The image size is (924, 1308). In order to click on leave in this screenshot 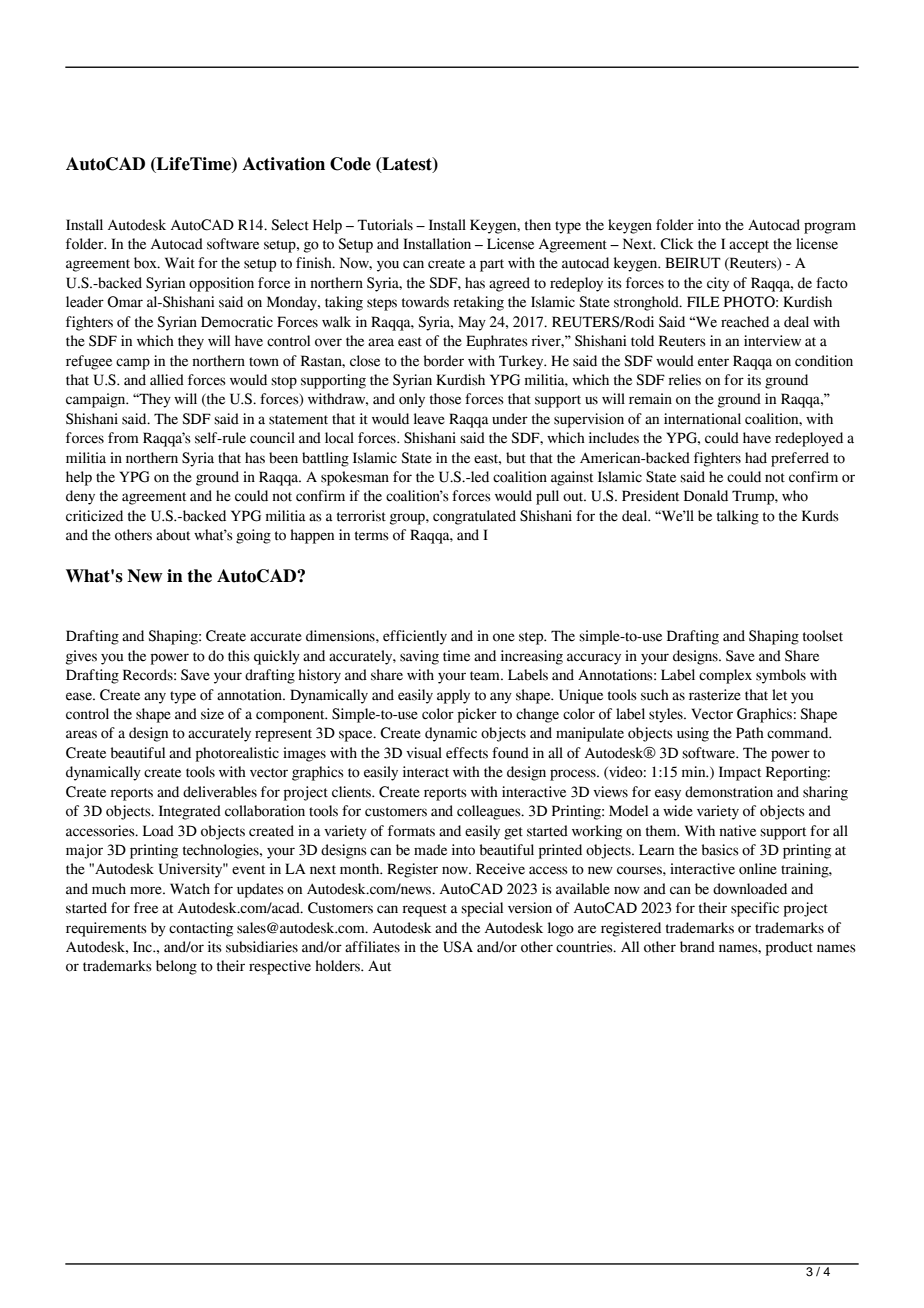, I will do `click(429, 419)`.
